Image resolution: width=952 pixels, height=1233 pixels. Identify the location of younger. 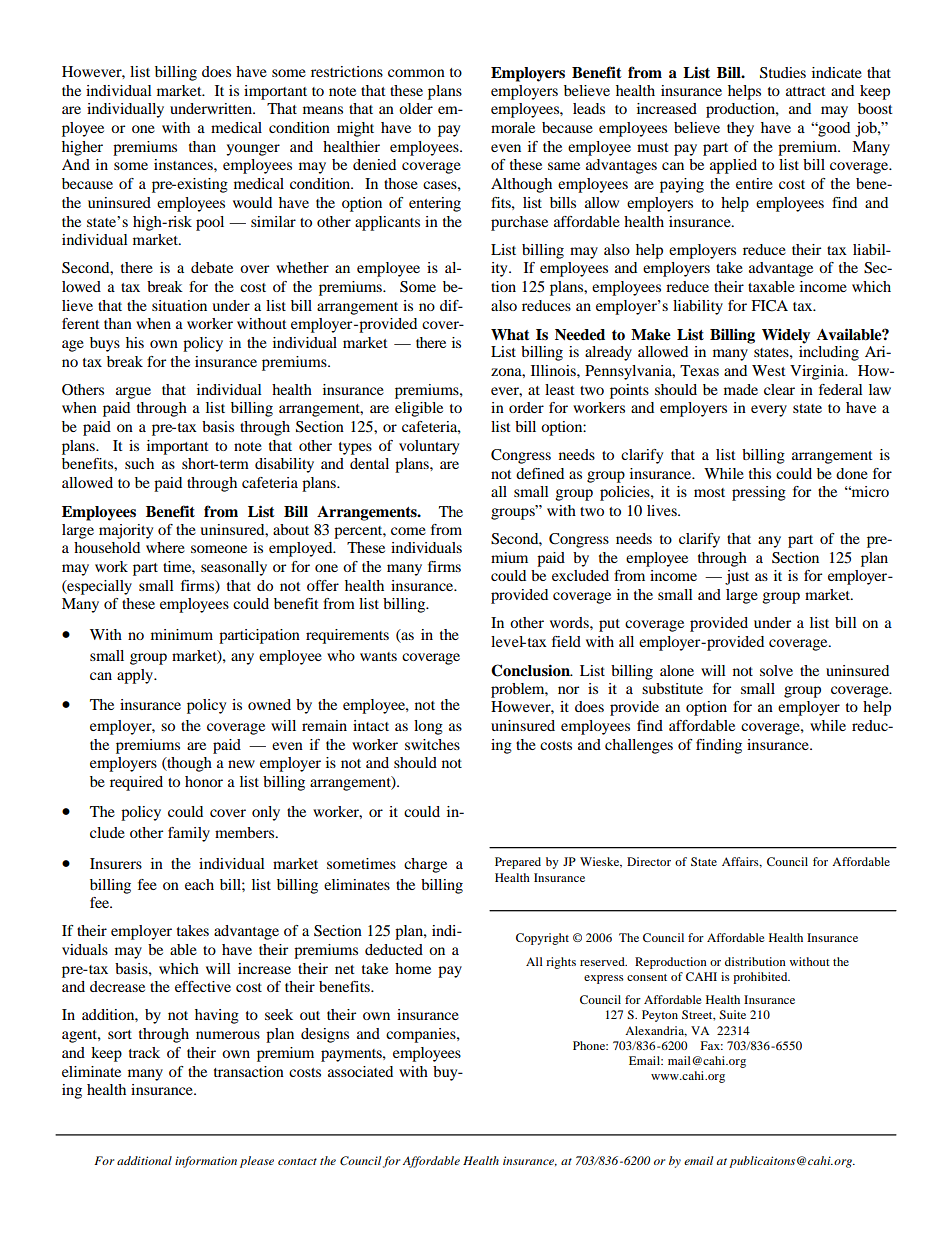
(253, 150).
